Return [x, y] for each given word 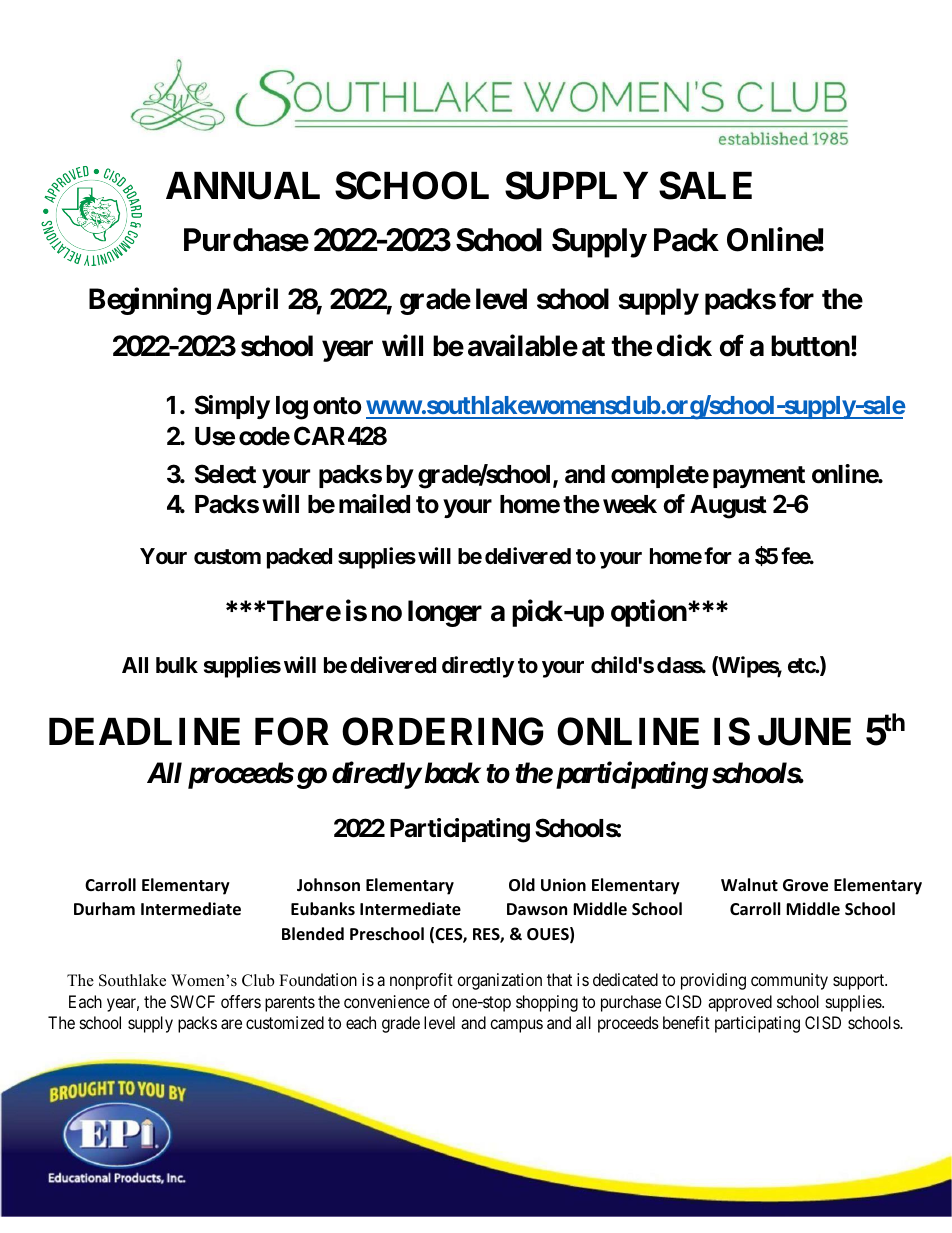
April [247, 301]
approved [740, 1003]
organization [499, 981]
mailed [374, 504]
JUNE [804, 732]
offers [241, 1001]
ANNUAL [243, 186]
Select [225, 474]
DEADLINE [144, 731]
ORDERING [443, 731]
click [684, 346]
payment [759, 477]
